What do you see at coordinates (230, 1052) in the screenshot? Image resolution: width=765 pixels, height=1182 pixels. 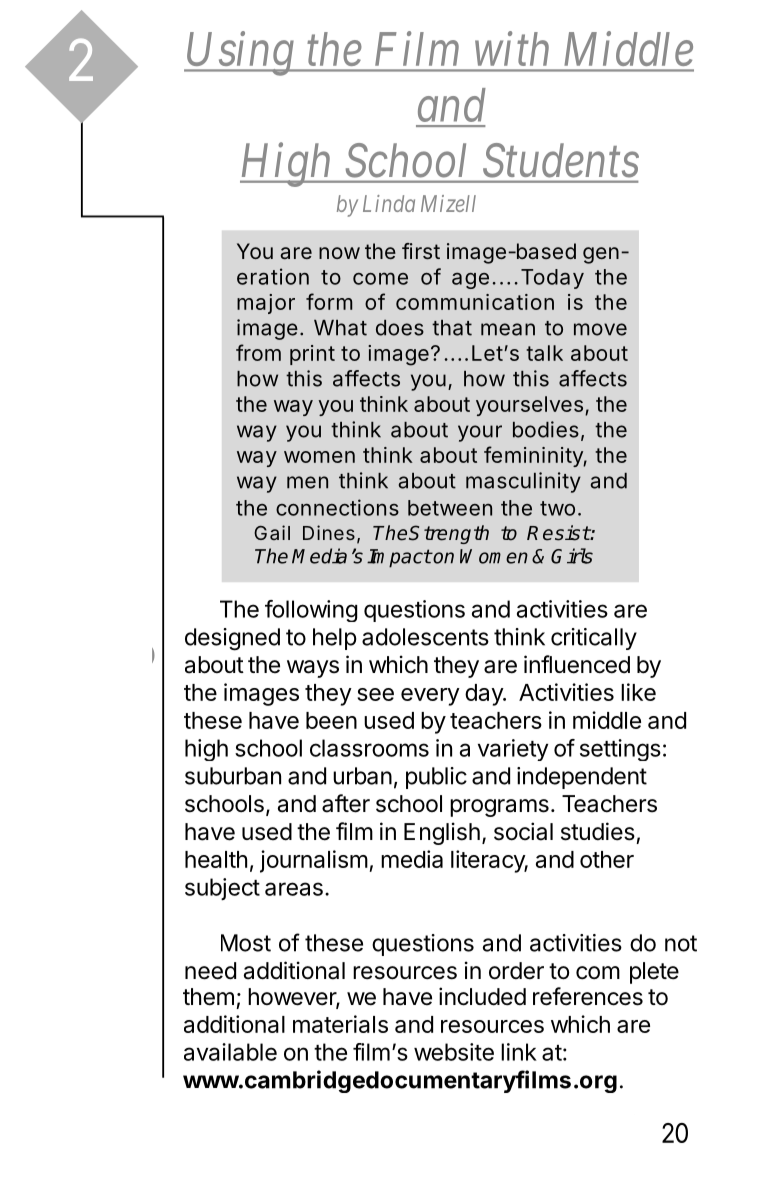 I see `available` at bounding box center [230, 1052].
